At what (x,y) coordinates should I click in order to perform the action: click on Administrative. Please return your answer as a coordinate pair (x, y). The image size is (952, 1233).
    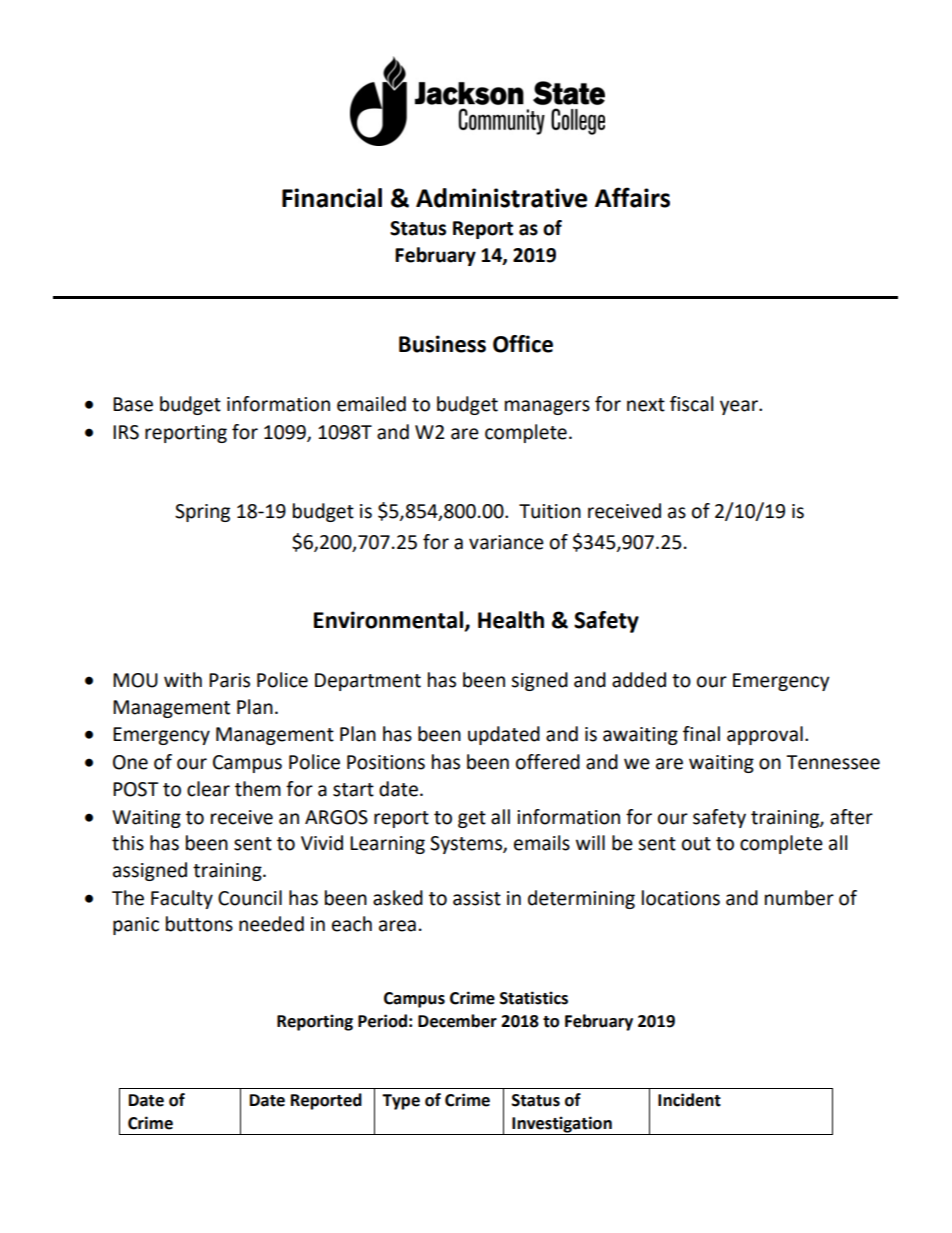
    Looking at the image, I should click on (501, 198).
